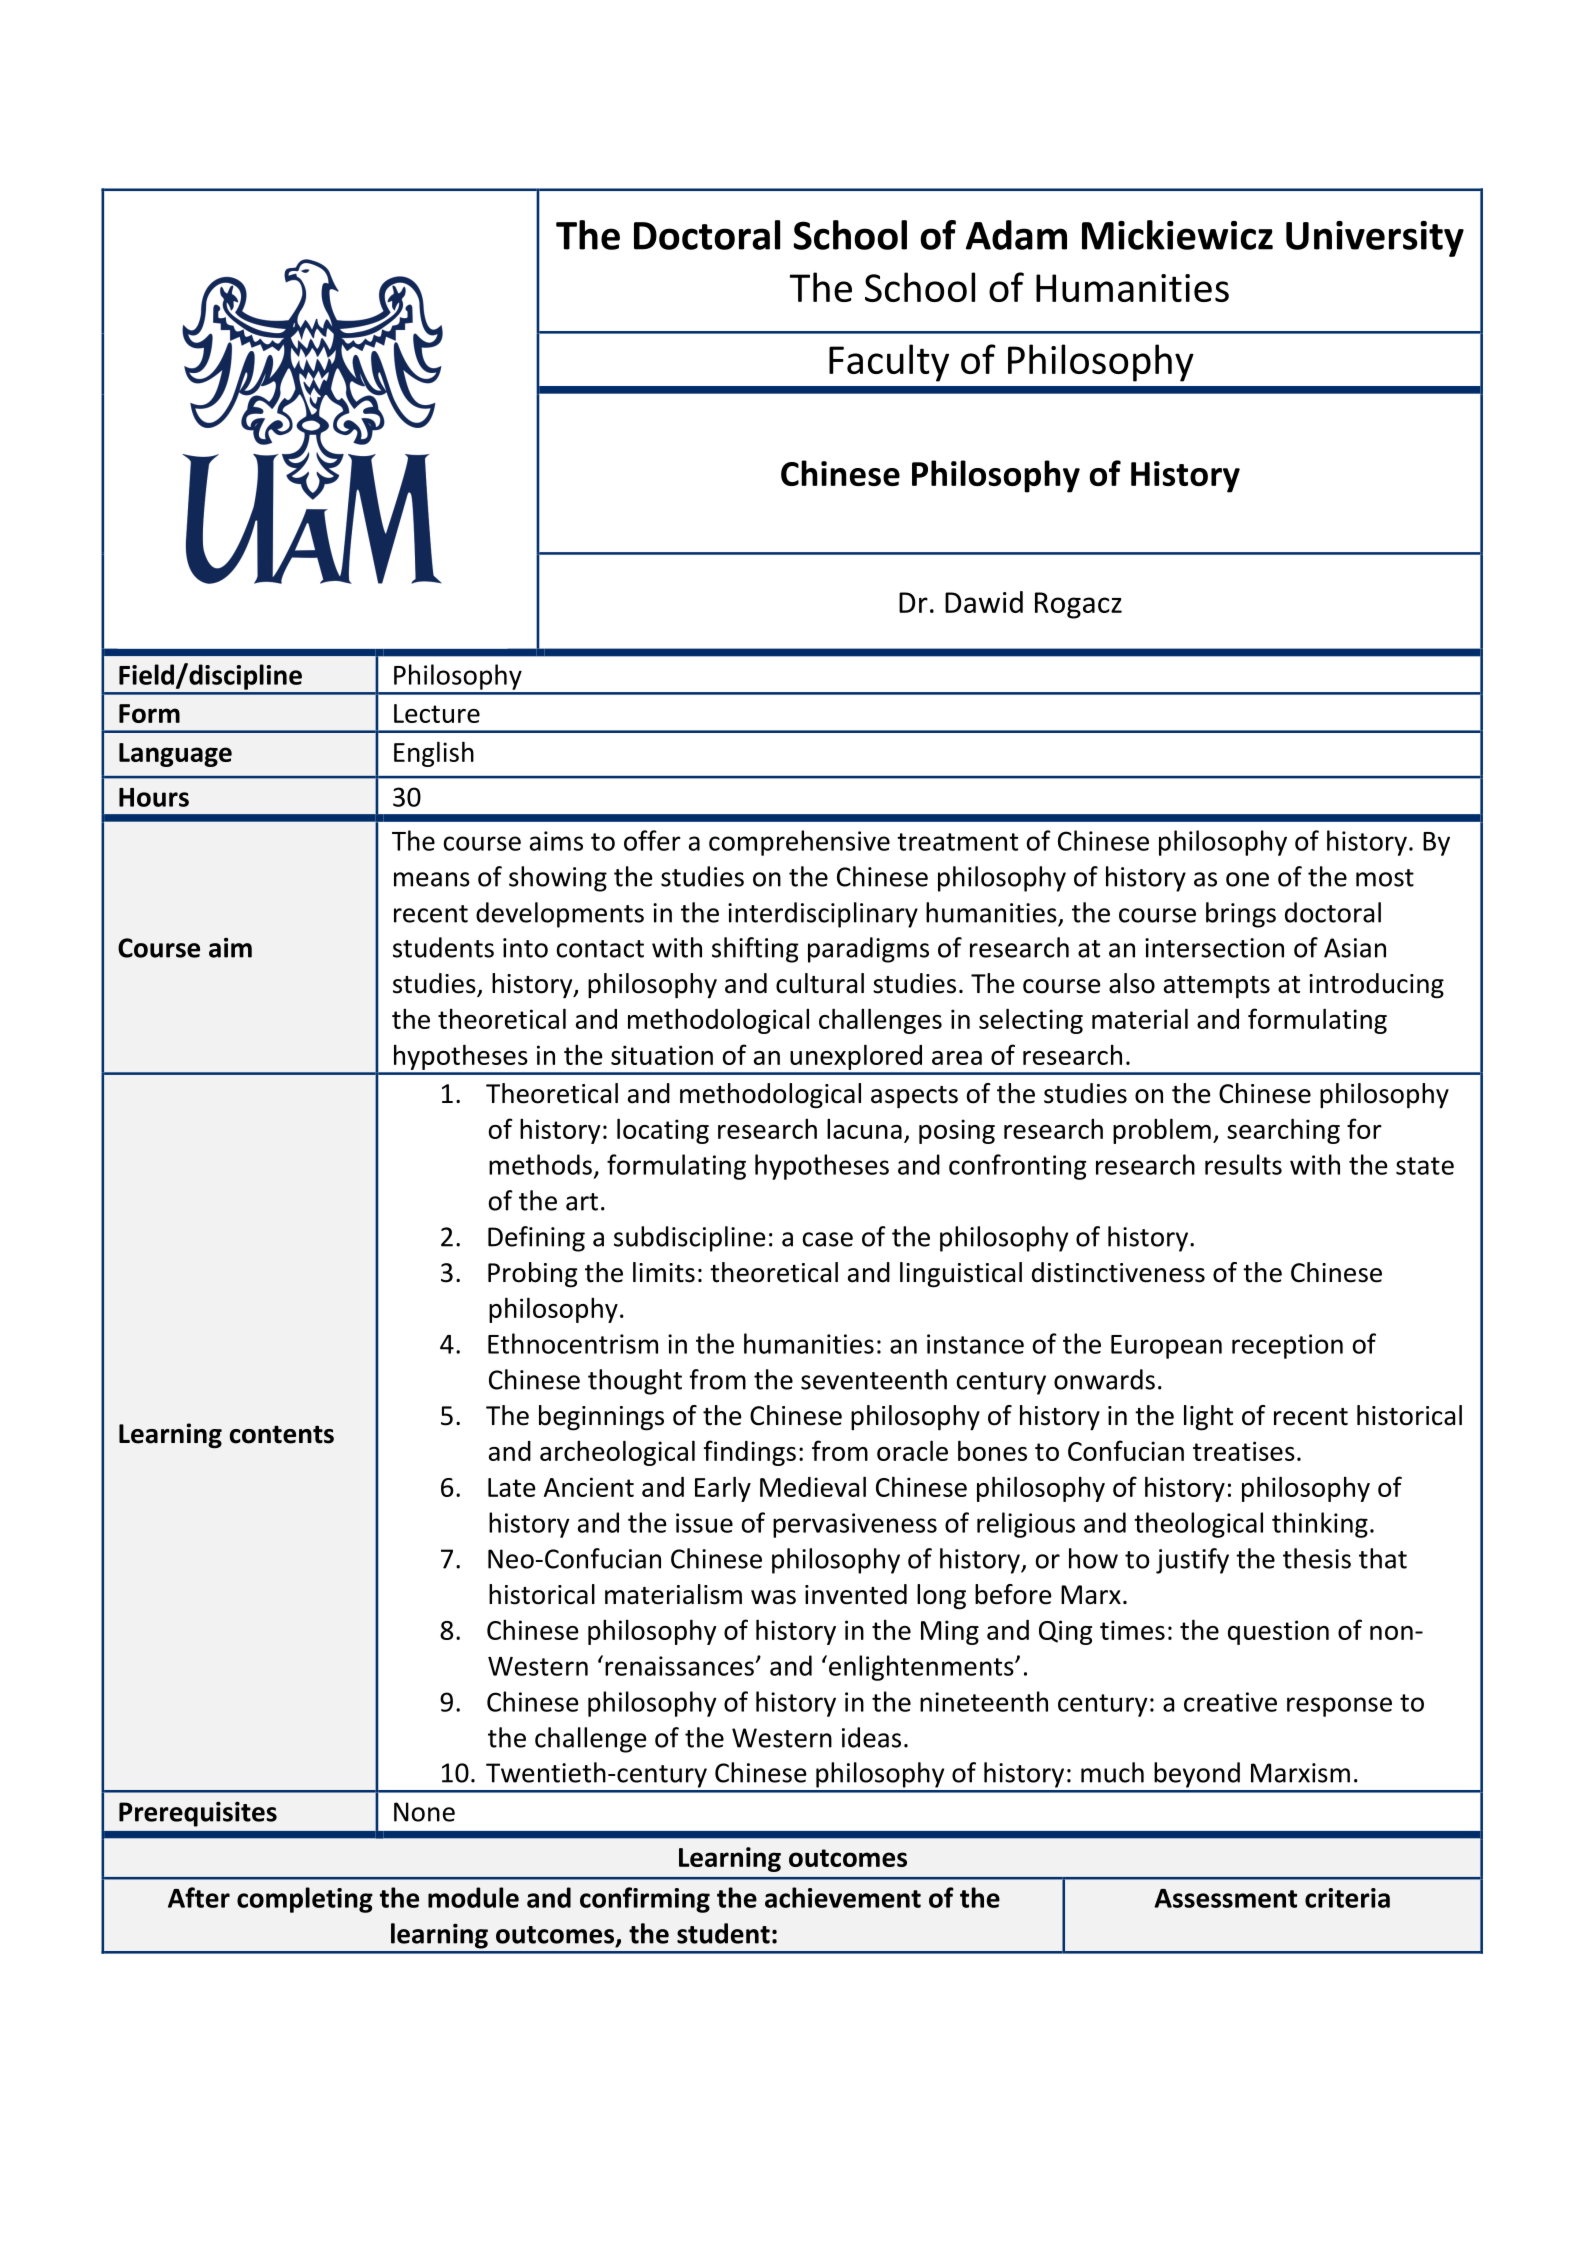 Image resolution: width=1584 pixels, height=2242 pixels. I want to click on contents, so click(282, 1434).
